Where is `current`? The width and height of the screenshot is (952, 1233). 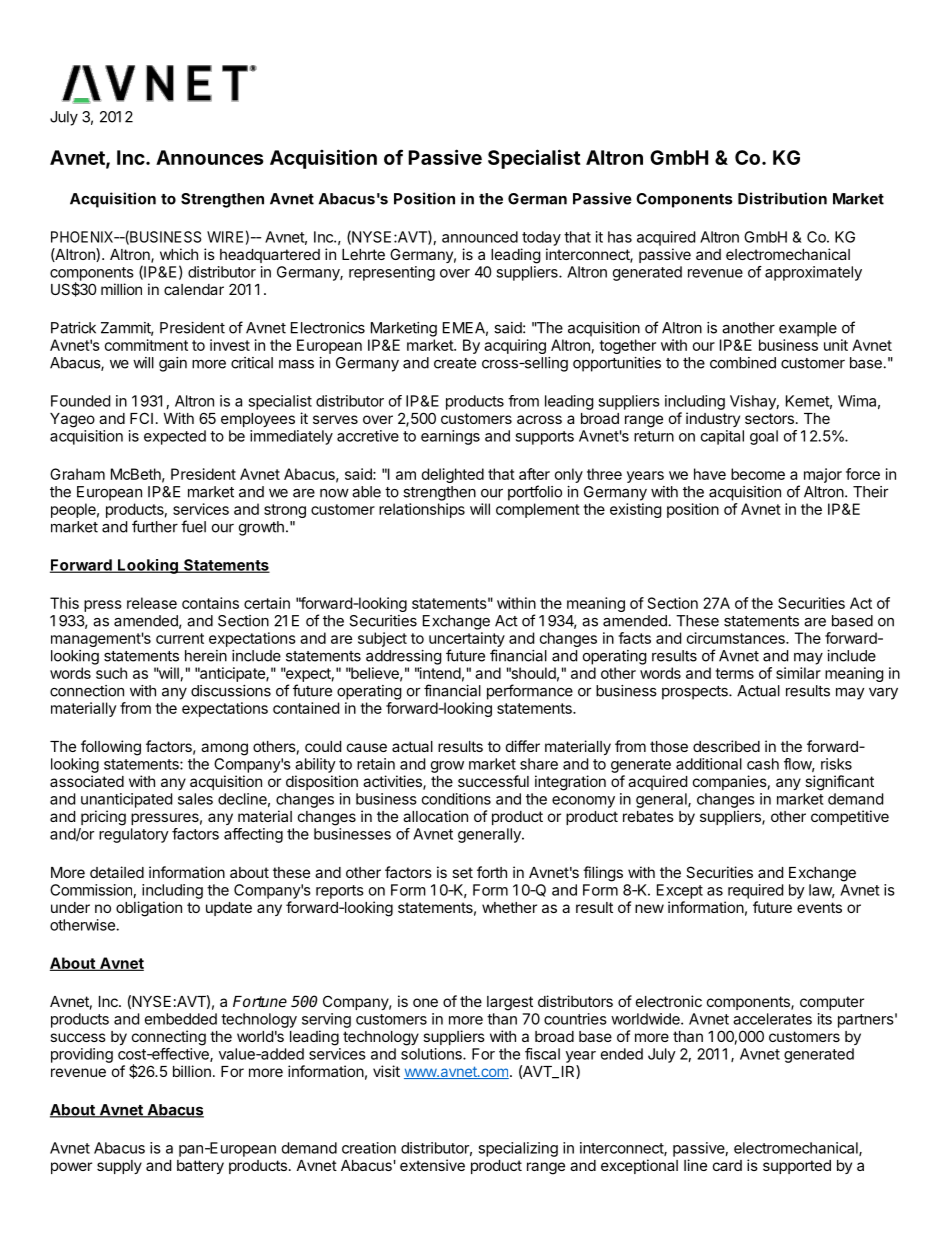
current is located at coordinates (180, 638).
